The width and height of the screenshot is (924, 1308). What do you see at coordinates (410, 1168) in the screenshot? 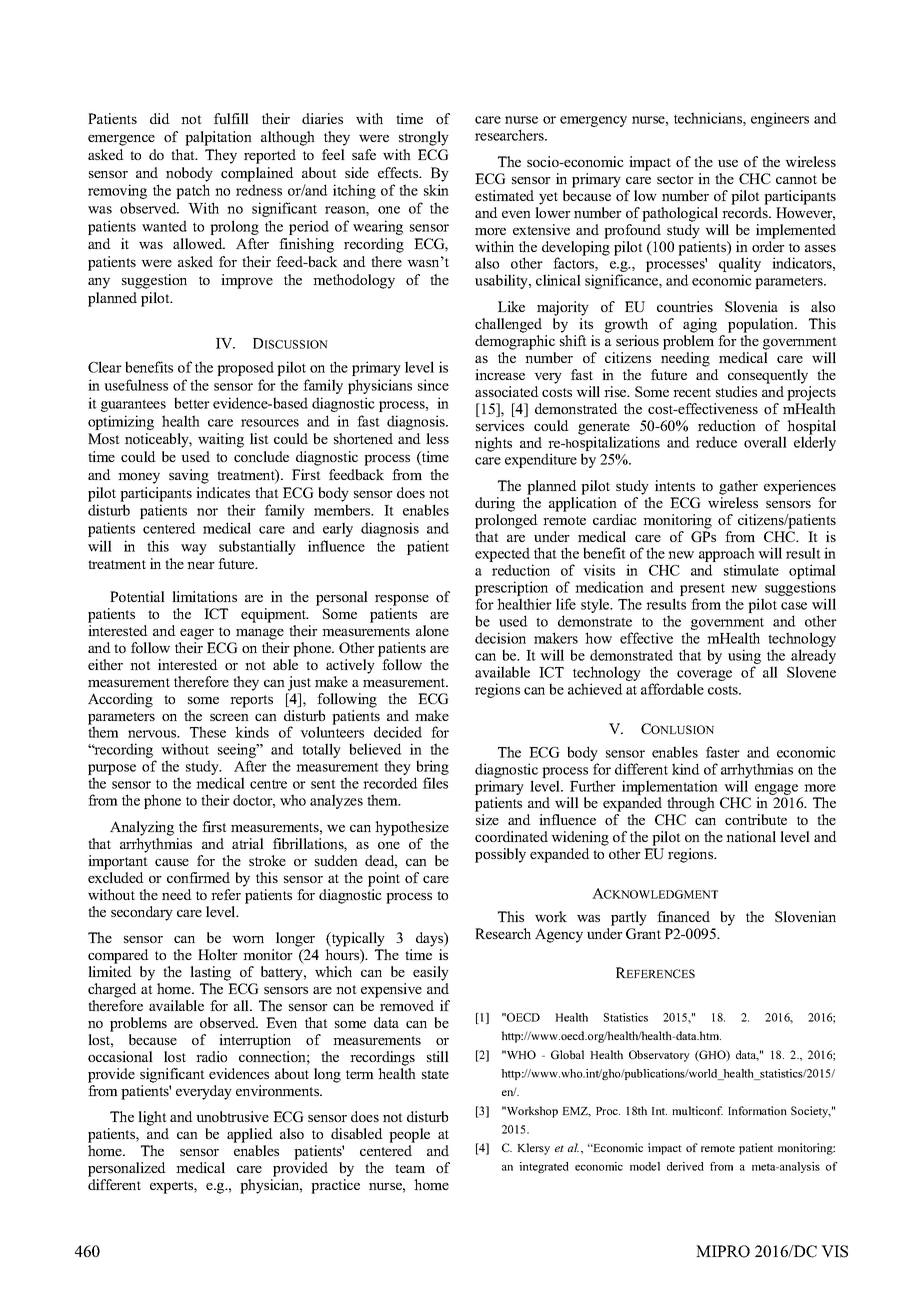
I see `team` at bounding box center [410, 1168].
